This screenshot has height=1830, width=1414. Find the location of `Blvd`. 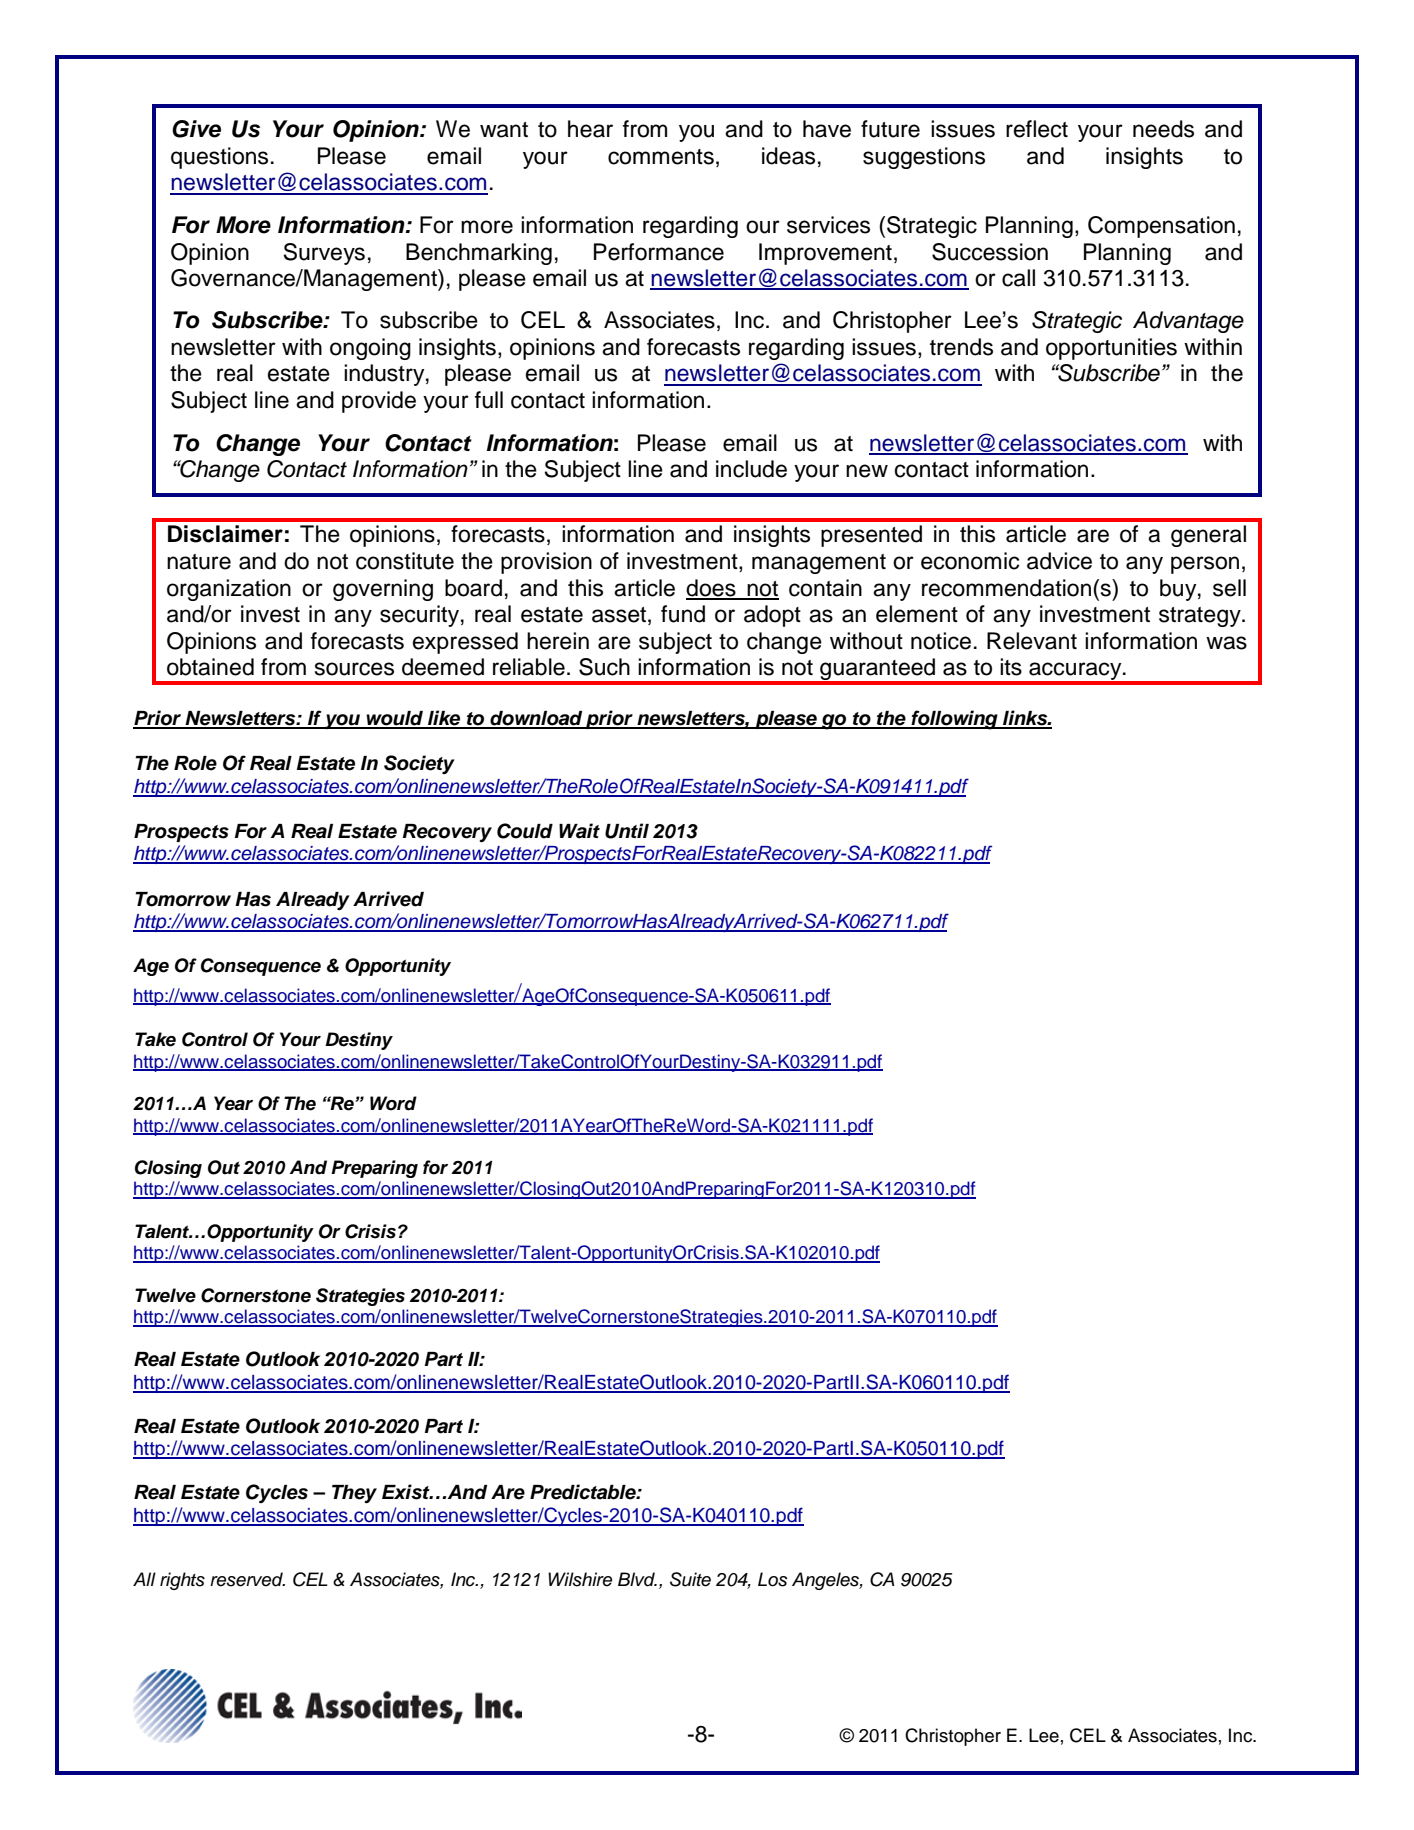

Blvd is located at coordinates (637, 1579).
